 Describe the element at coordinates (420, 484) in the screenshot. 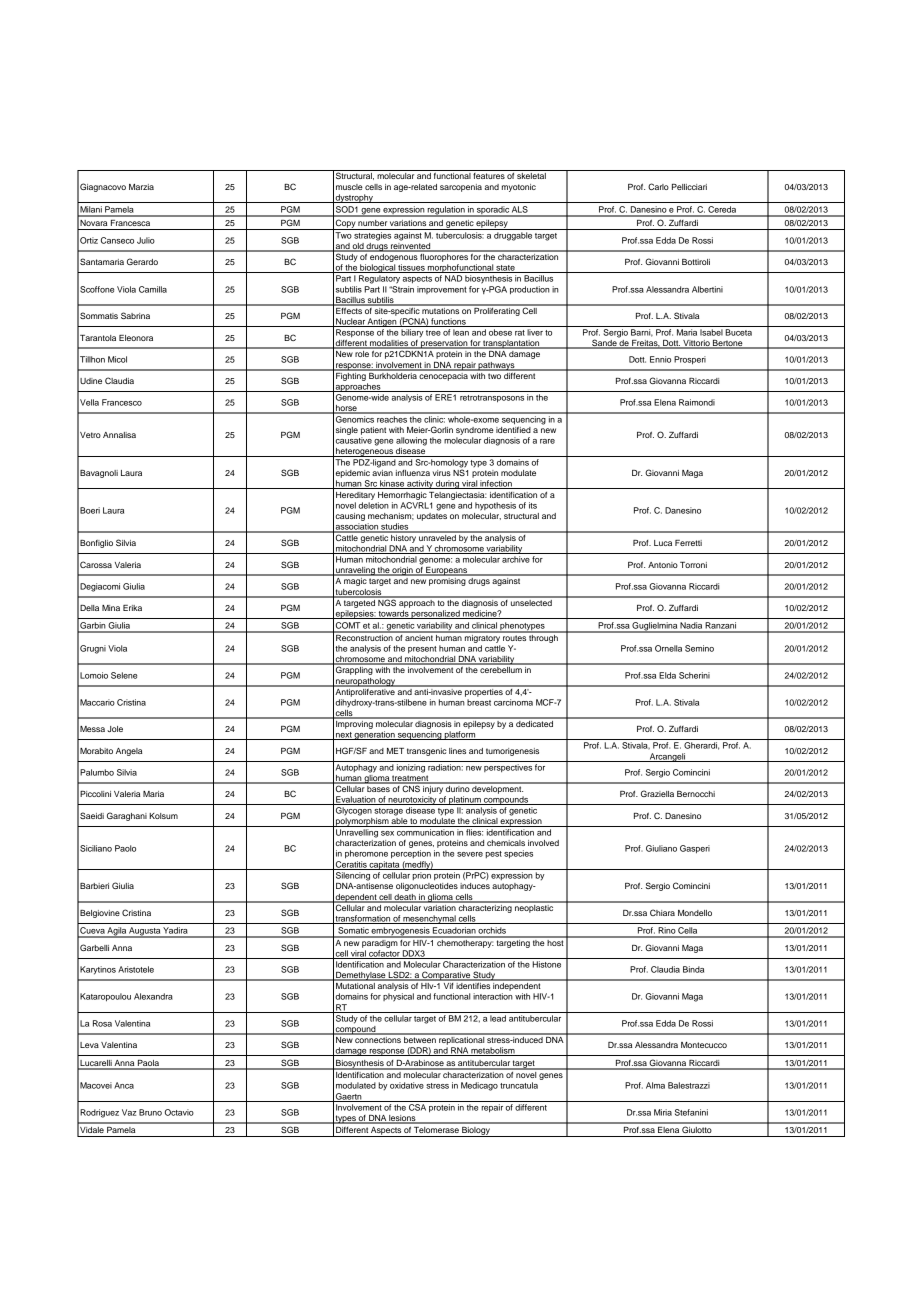

I see `activity` at that location.
